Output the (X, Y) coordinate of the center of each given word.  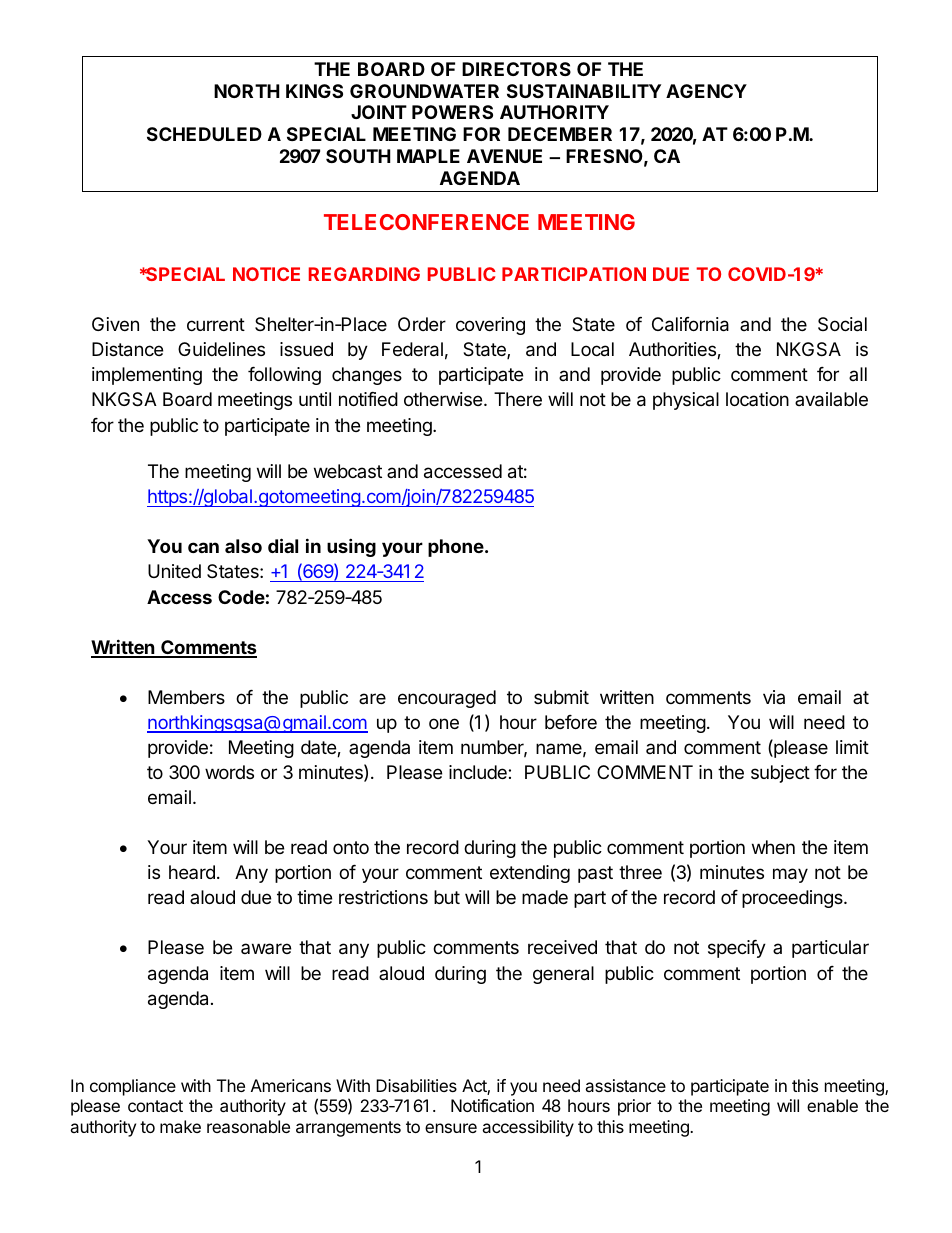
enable (832, 1105)
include (479, 772)
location (757, 399)
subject (780, 774)
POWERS (452, 112)
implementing (147, 376)
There (518, 399)
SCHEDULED (204, 134)
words (229, 772)
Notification (492, 1105)
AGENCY (706, 91)
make (180, 1126)
